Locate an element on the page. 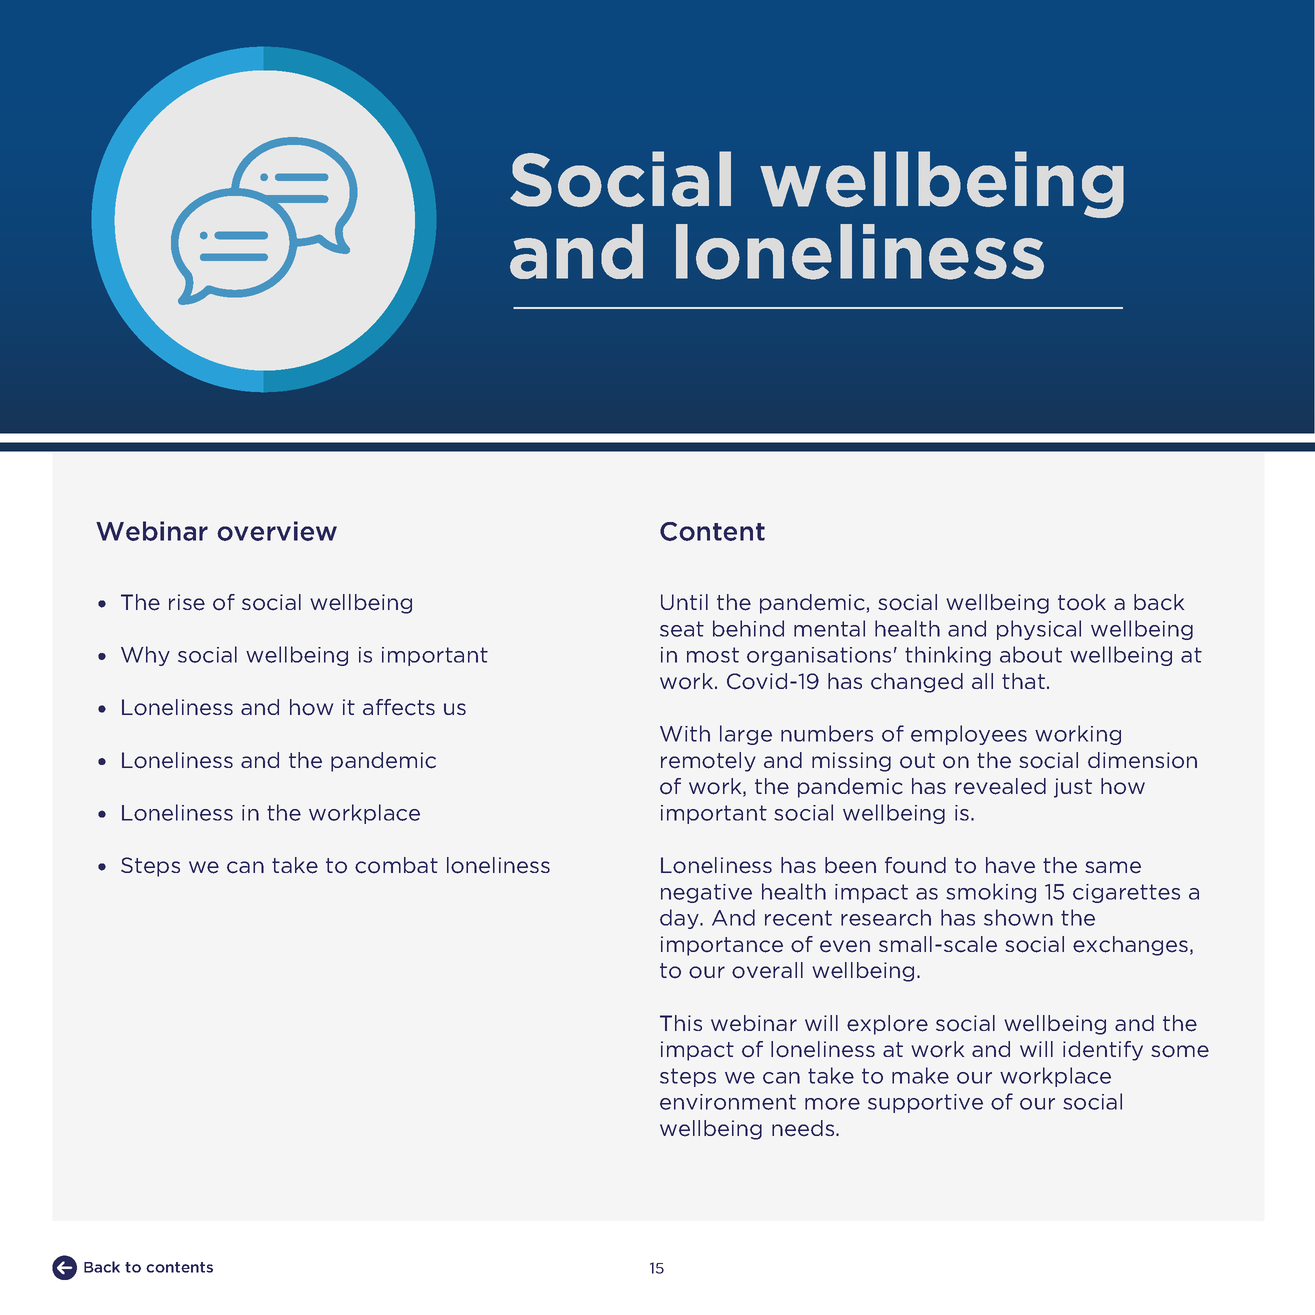 This document has width=1315, height=1315. needs is located at coordinates (804, 1128).
